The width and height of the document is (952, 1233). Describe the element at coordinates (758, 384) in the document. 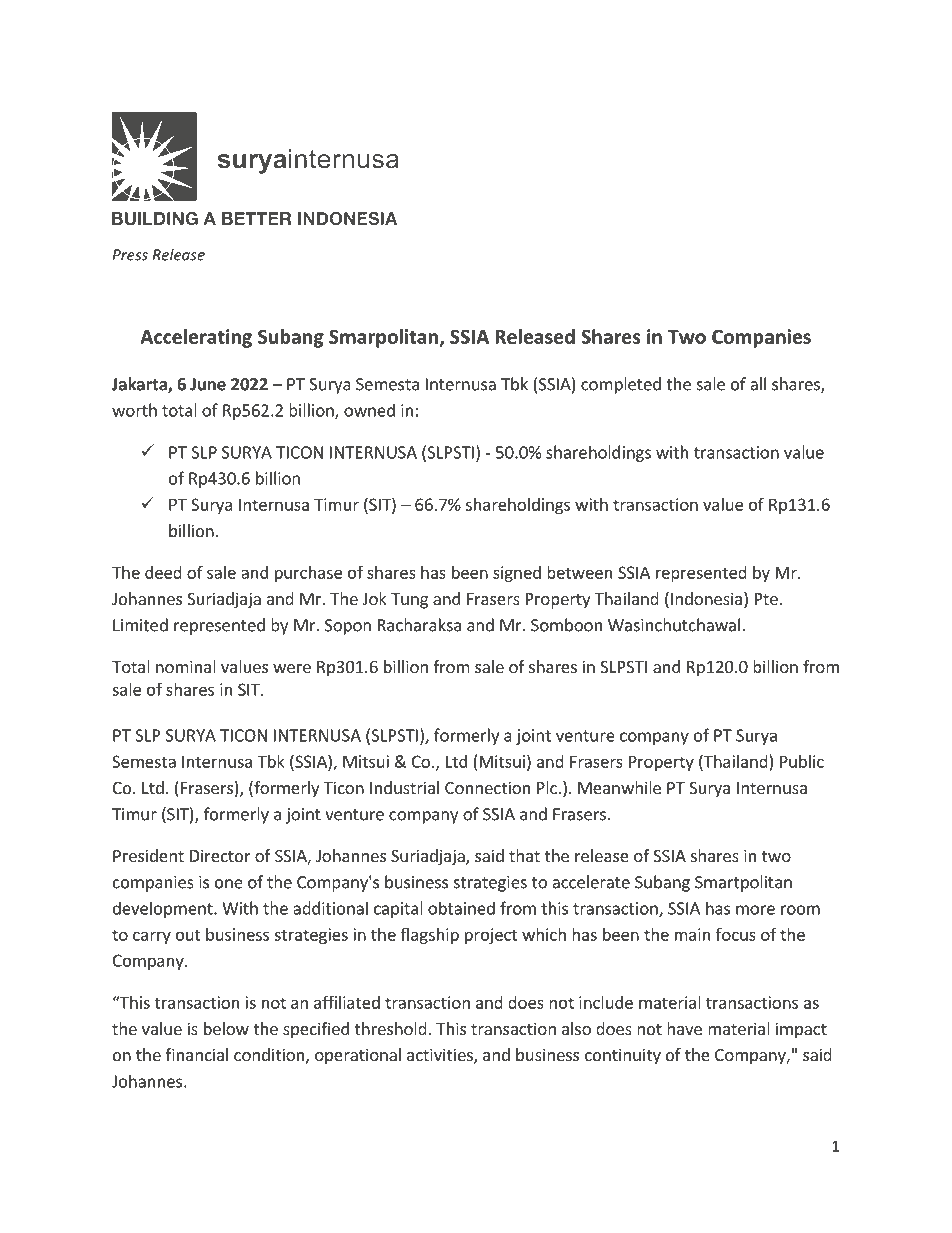

I see `all` at that location.
